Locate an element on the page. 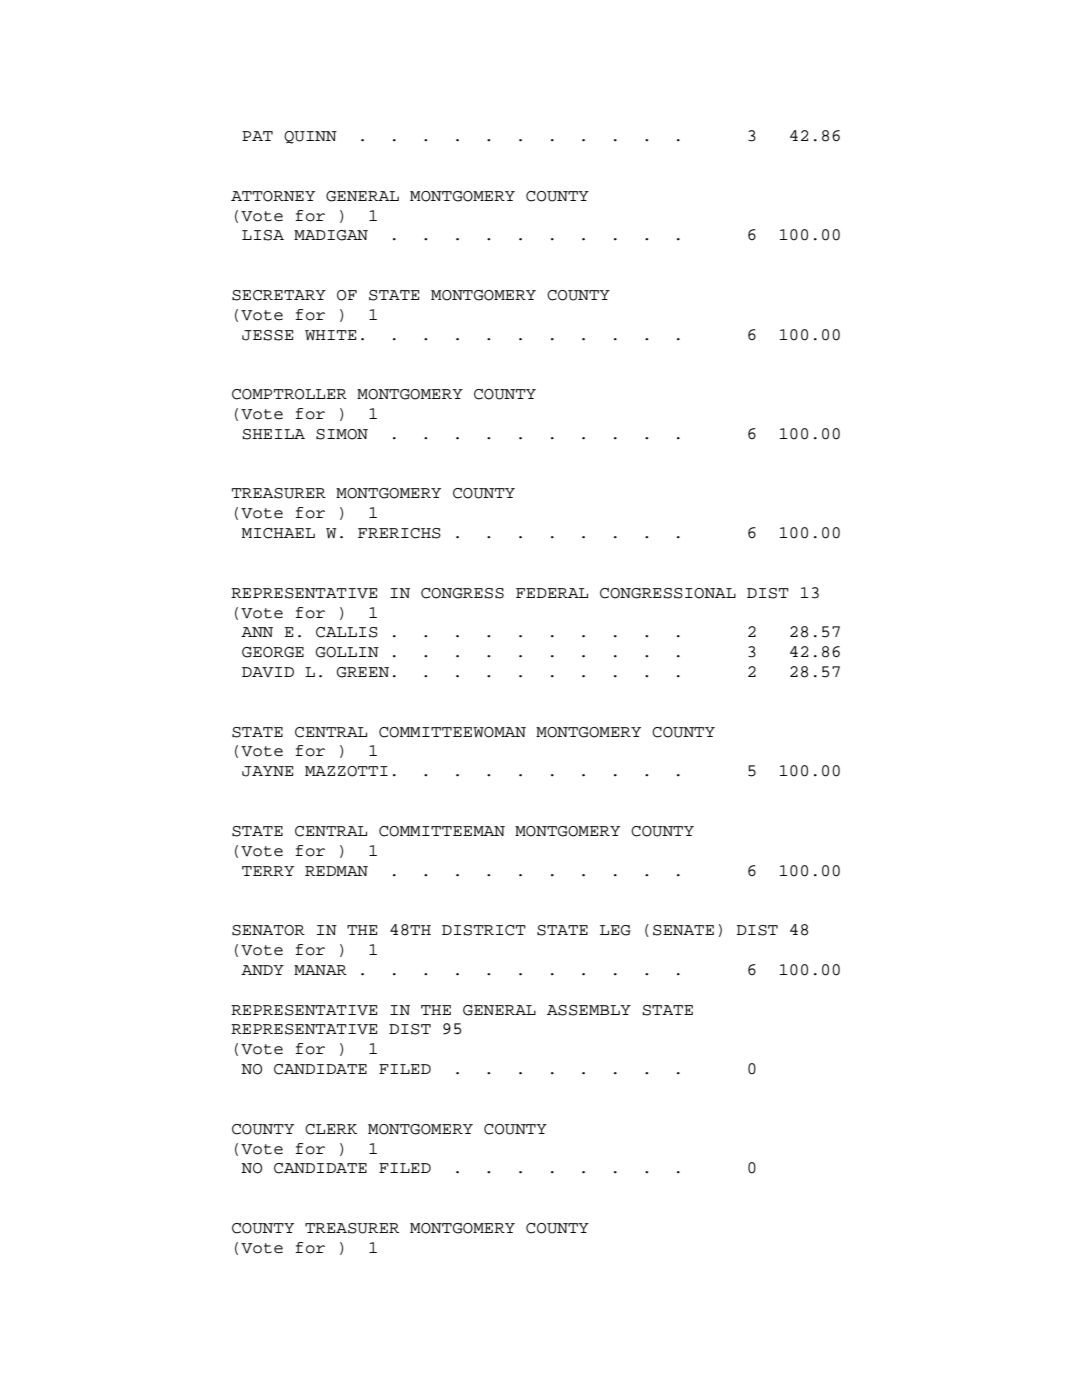 This page has width=1073, height=1388. REDMAN is located at coordinates (336, 871).
